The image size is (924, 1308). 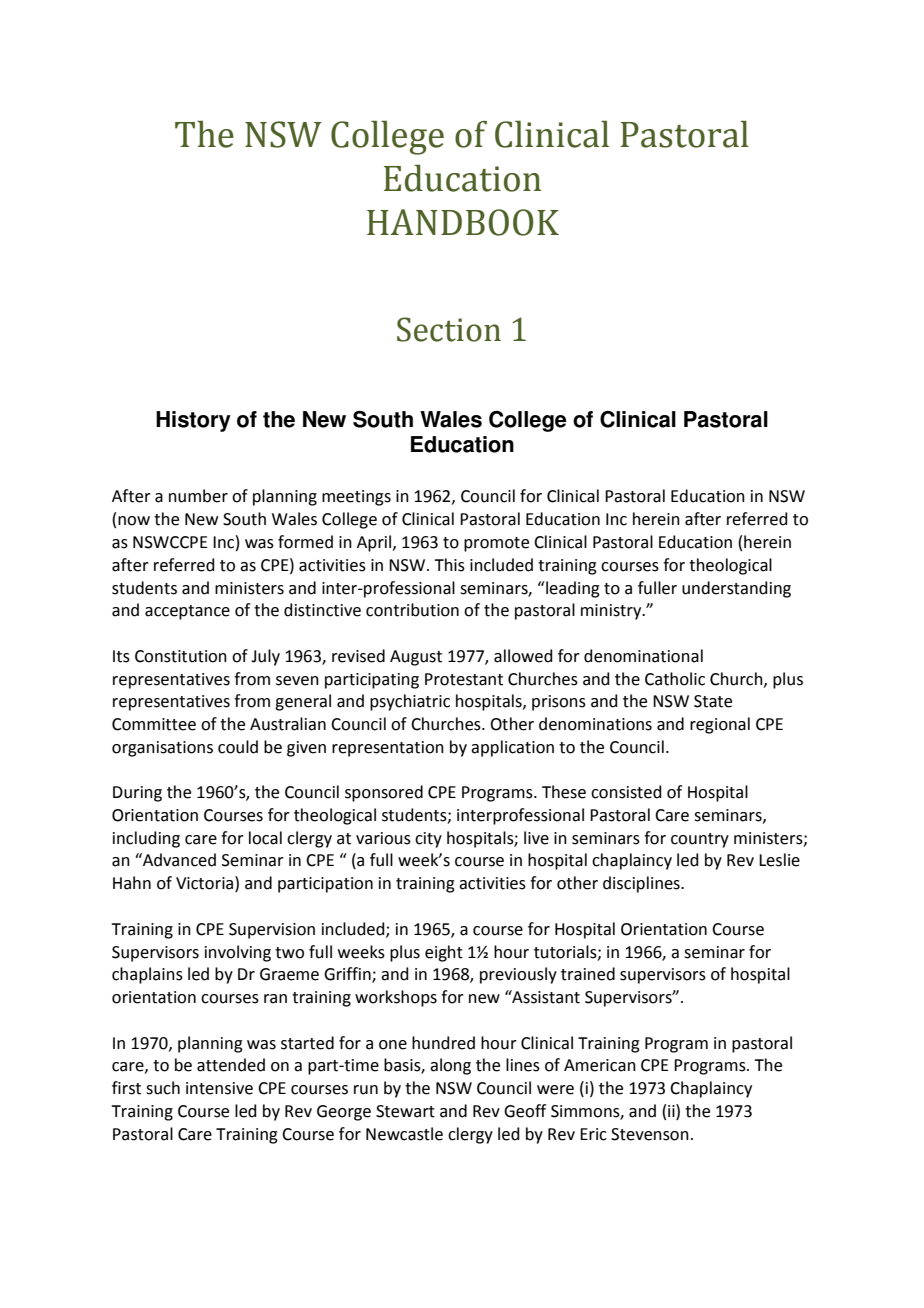 I want to click on Section, so click(x=449, y=329).
